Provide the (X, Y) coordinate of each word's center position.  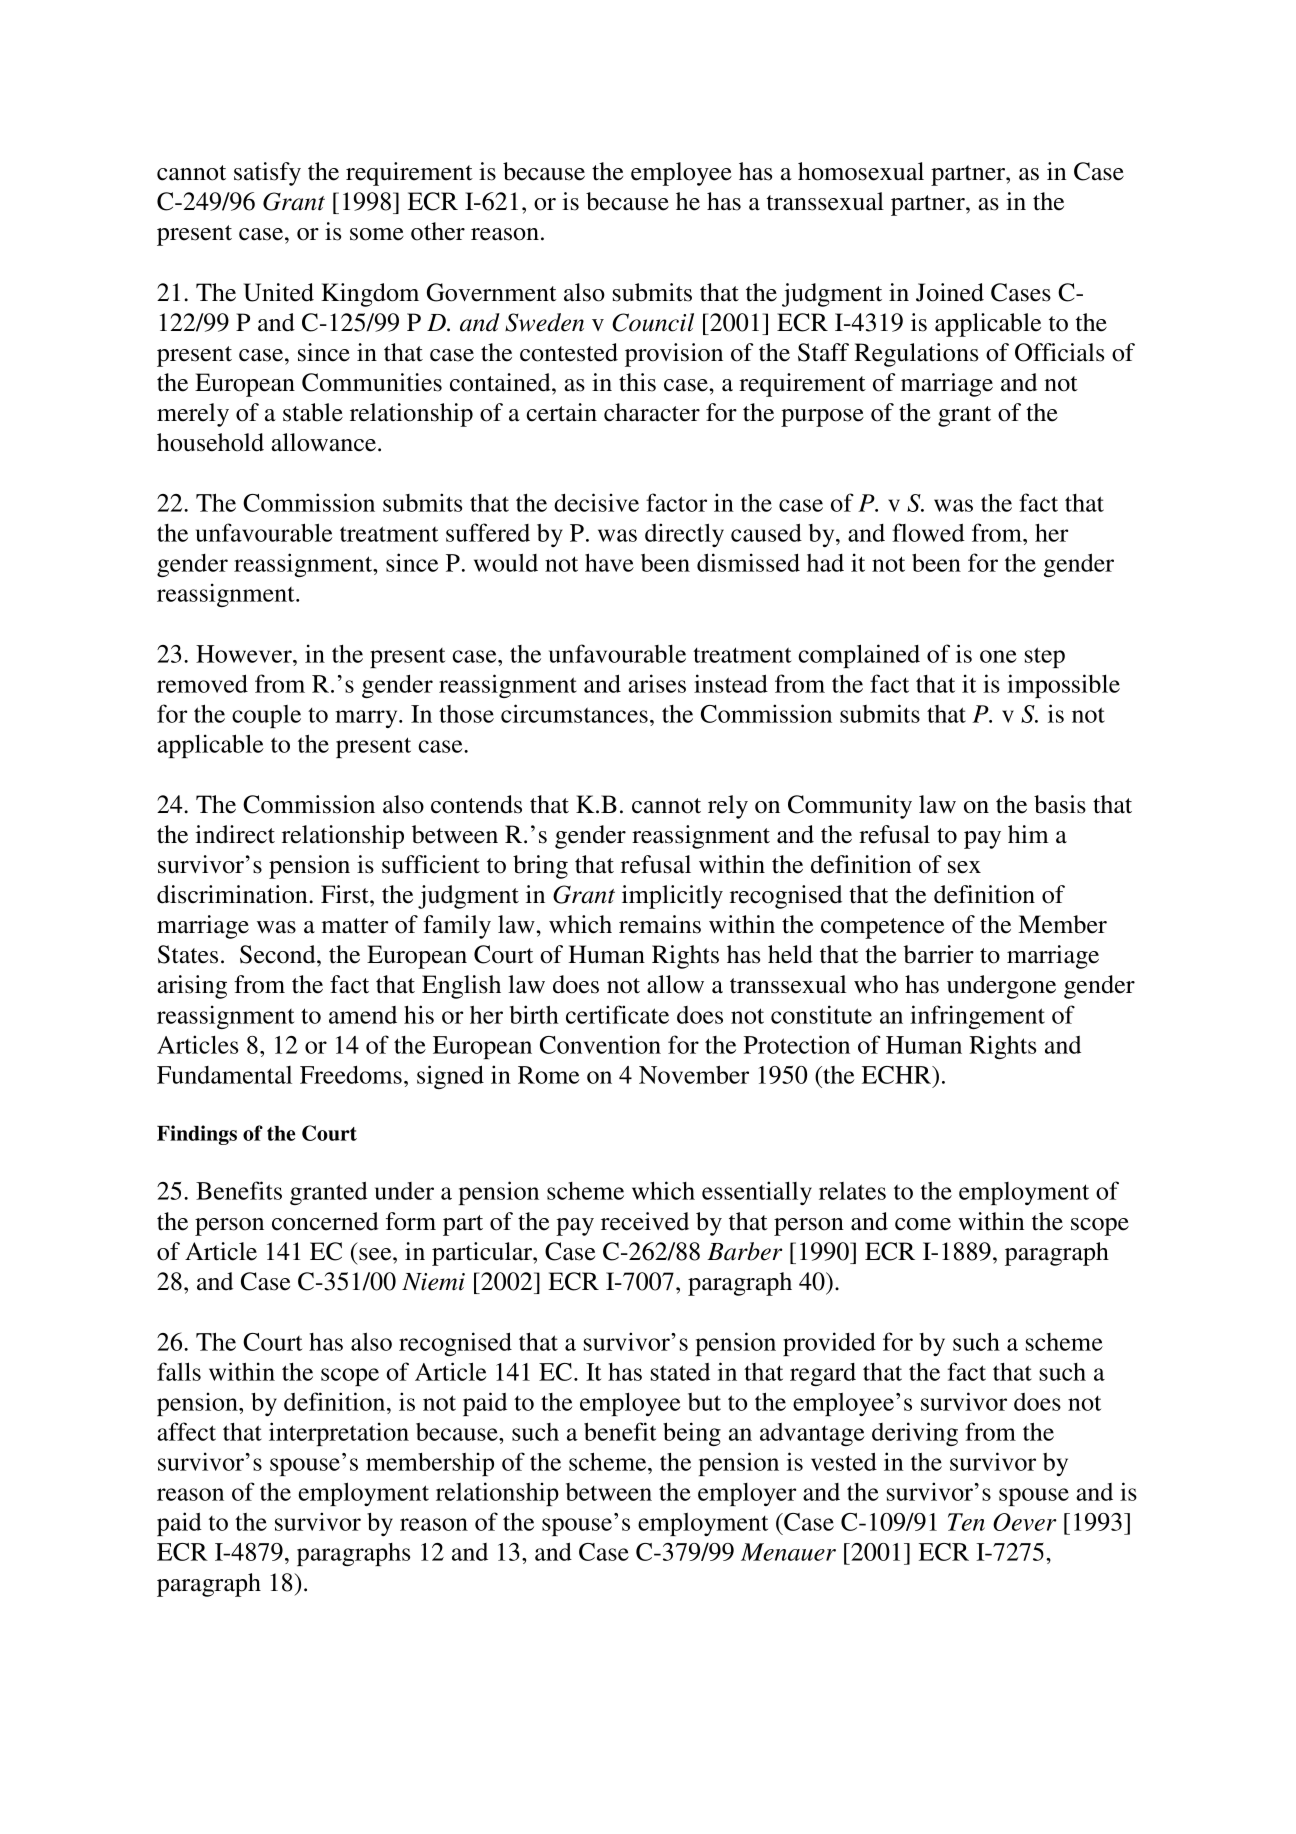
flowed (928, 532)
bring (540, 867)
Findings (197, 1135)
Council (653, 322)
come (923, 1224)
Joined (950, 292)
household (210, 442)
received (645, 1221)
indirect (235, 834)
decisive (596, 502)
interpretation (339, 1434)
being (692, 1434)
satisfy (267, 174)
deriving (915, 1434)
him (1028, 834)
